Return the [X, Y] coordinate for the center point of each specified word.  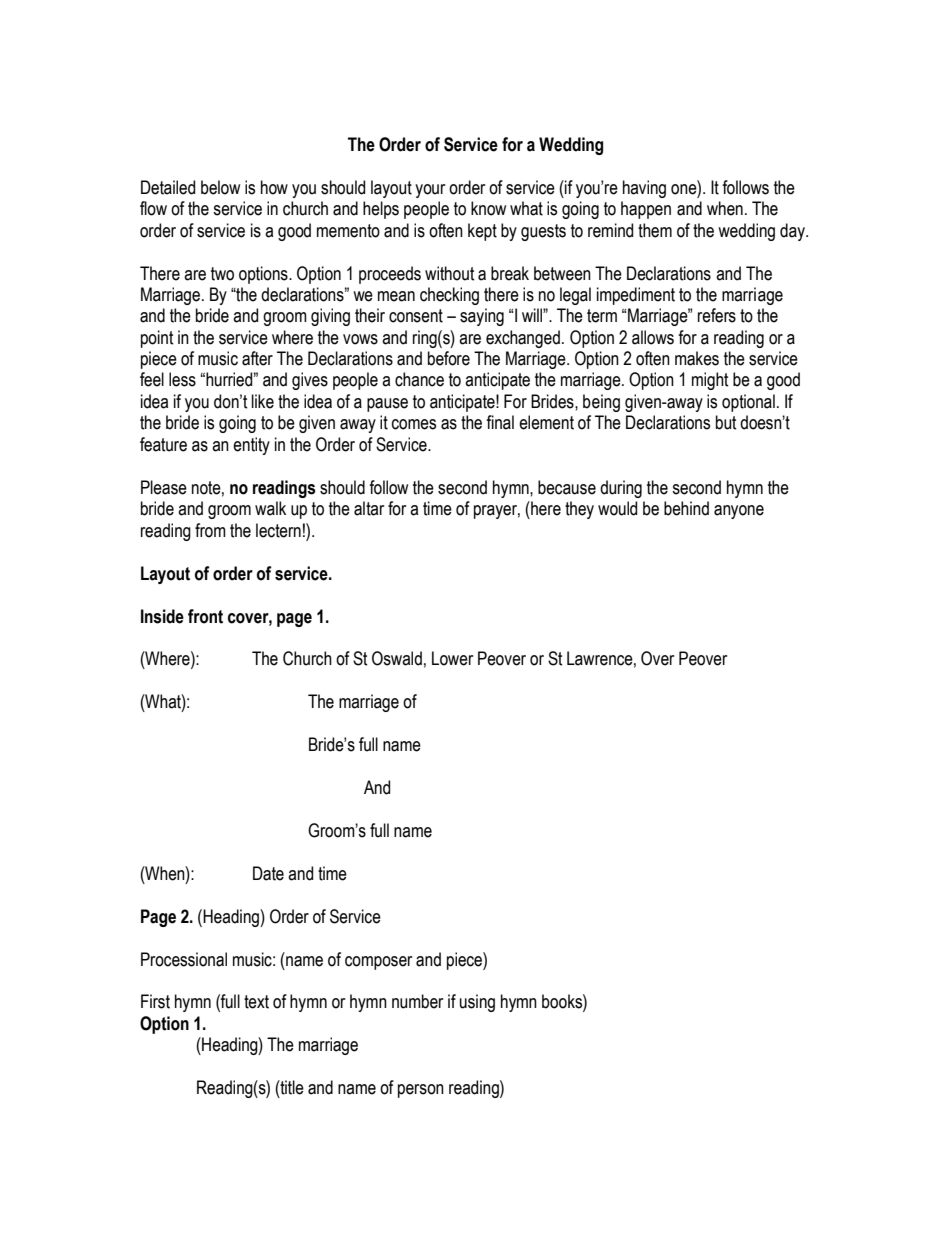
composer [378, 963]
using [477, 1003]
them [655, 230]
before [449, 358]
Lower [452, 658]
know [488, 208]
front [205, 616]
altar [369, 508]
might [710, 381]
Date [268, 873]
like [263, 401]
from [210, 530]
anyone [739, 512]
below [220, 187]
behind [686, 508]
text [256, 1002]
